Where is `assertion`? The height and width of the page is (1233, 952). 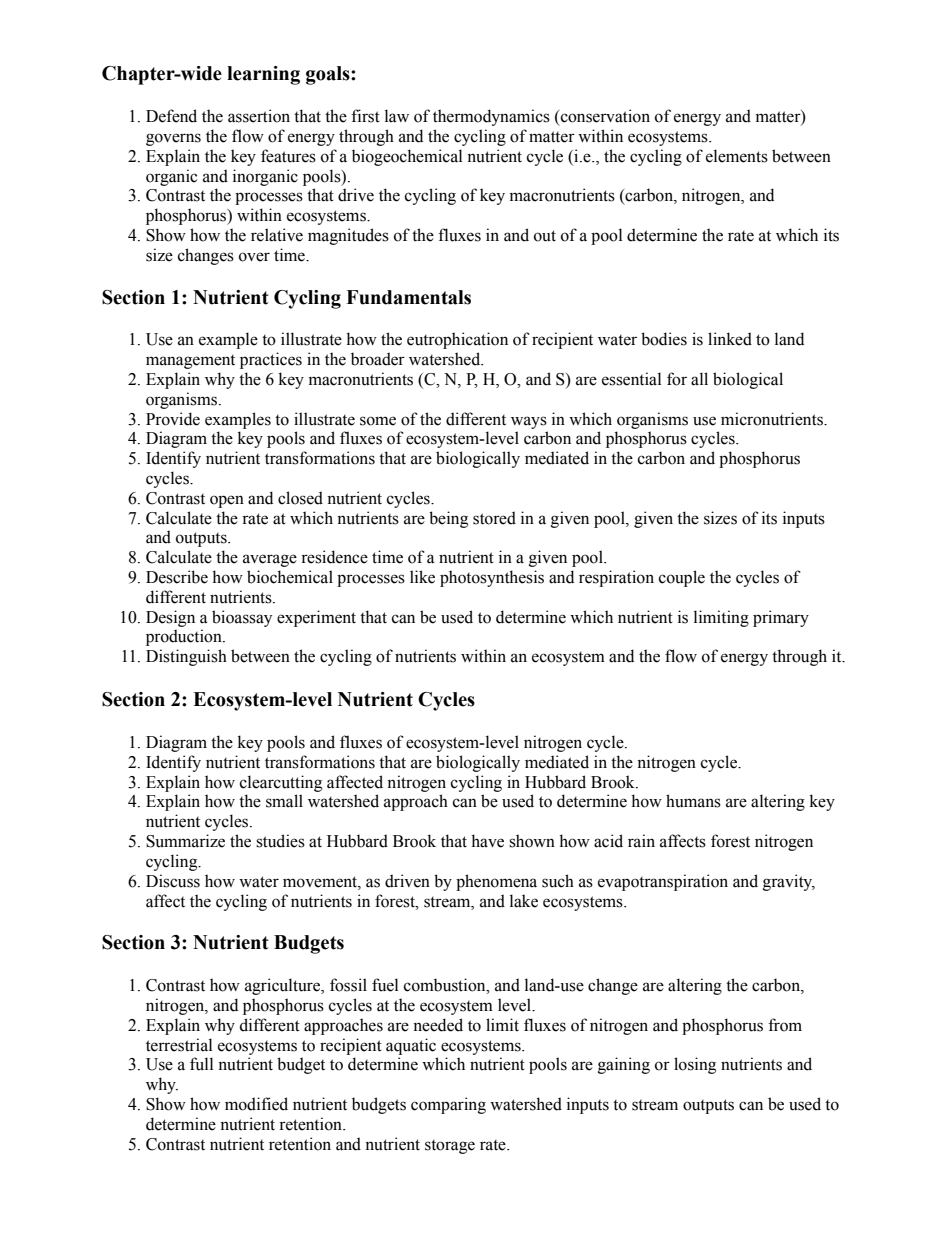
assertion is located at coordinates (259, 116).
